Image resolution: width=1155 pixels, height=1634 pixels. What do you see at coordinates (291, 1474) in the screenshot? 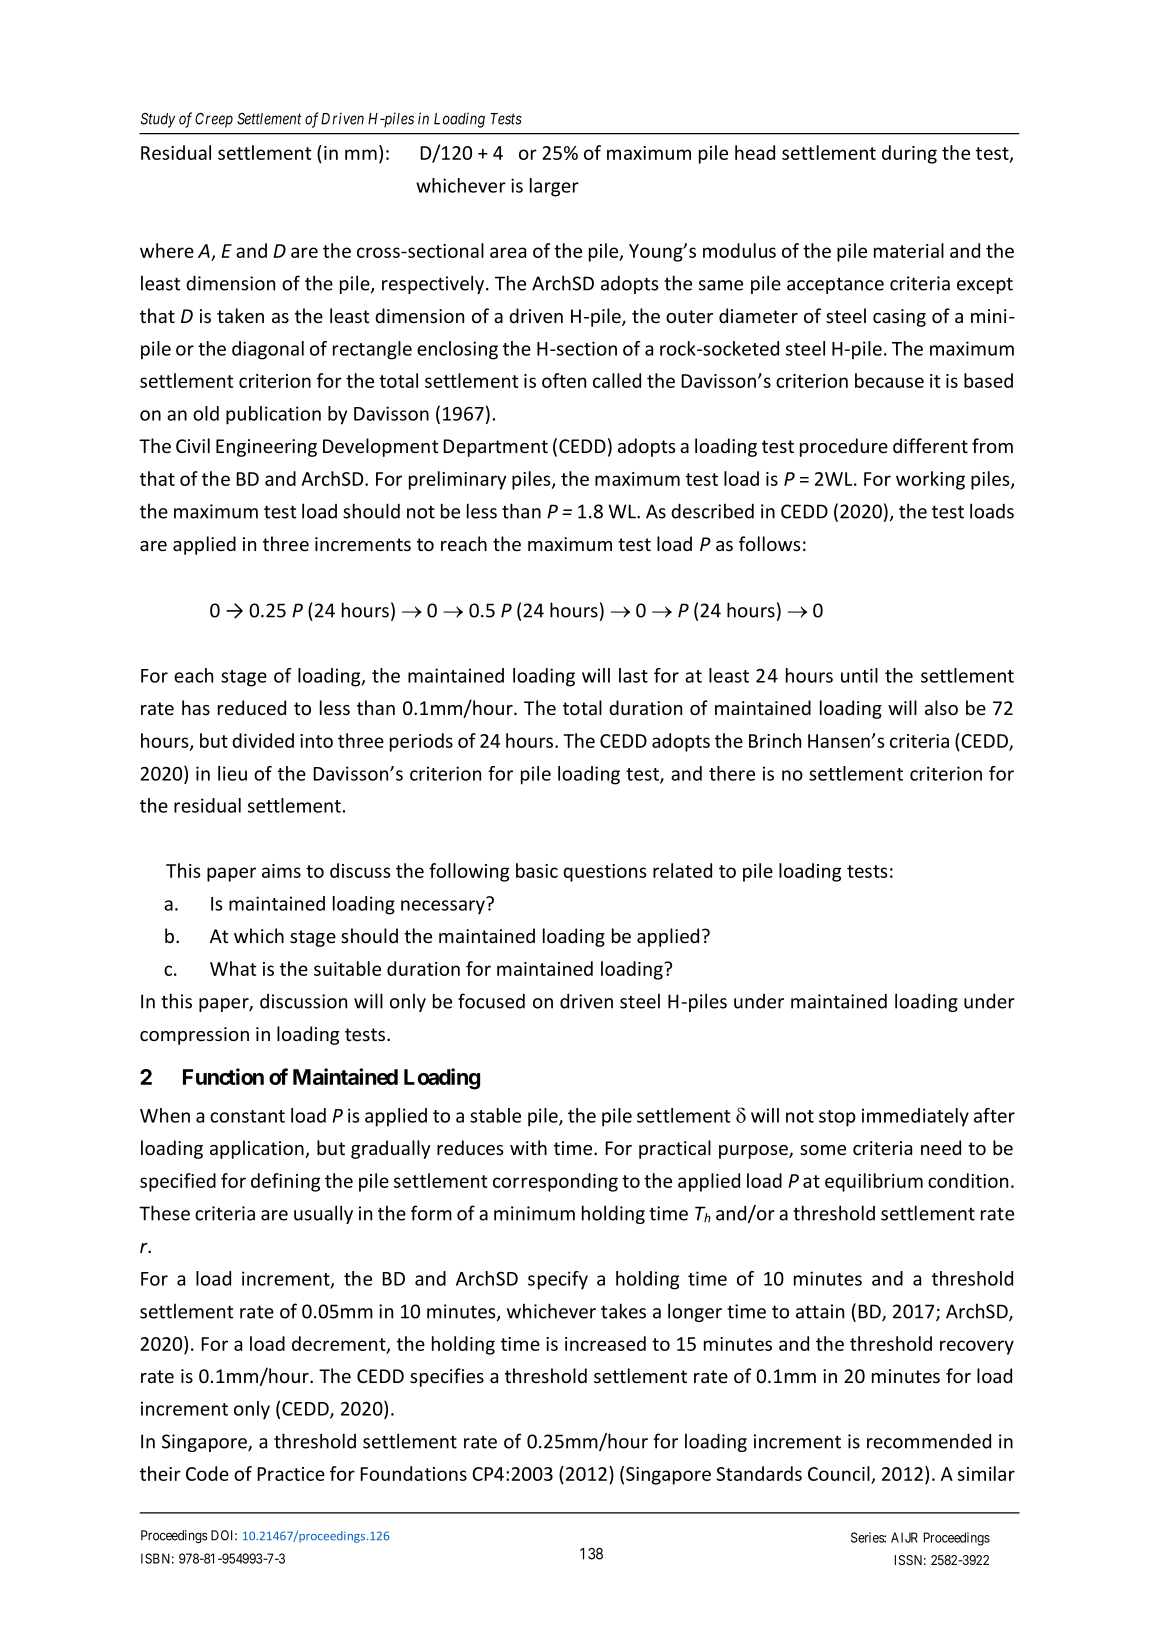
I see `Practice` at bounding box center [291, 1474].
